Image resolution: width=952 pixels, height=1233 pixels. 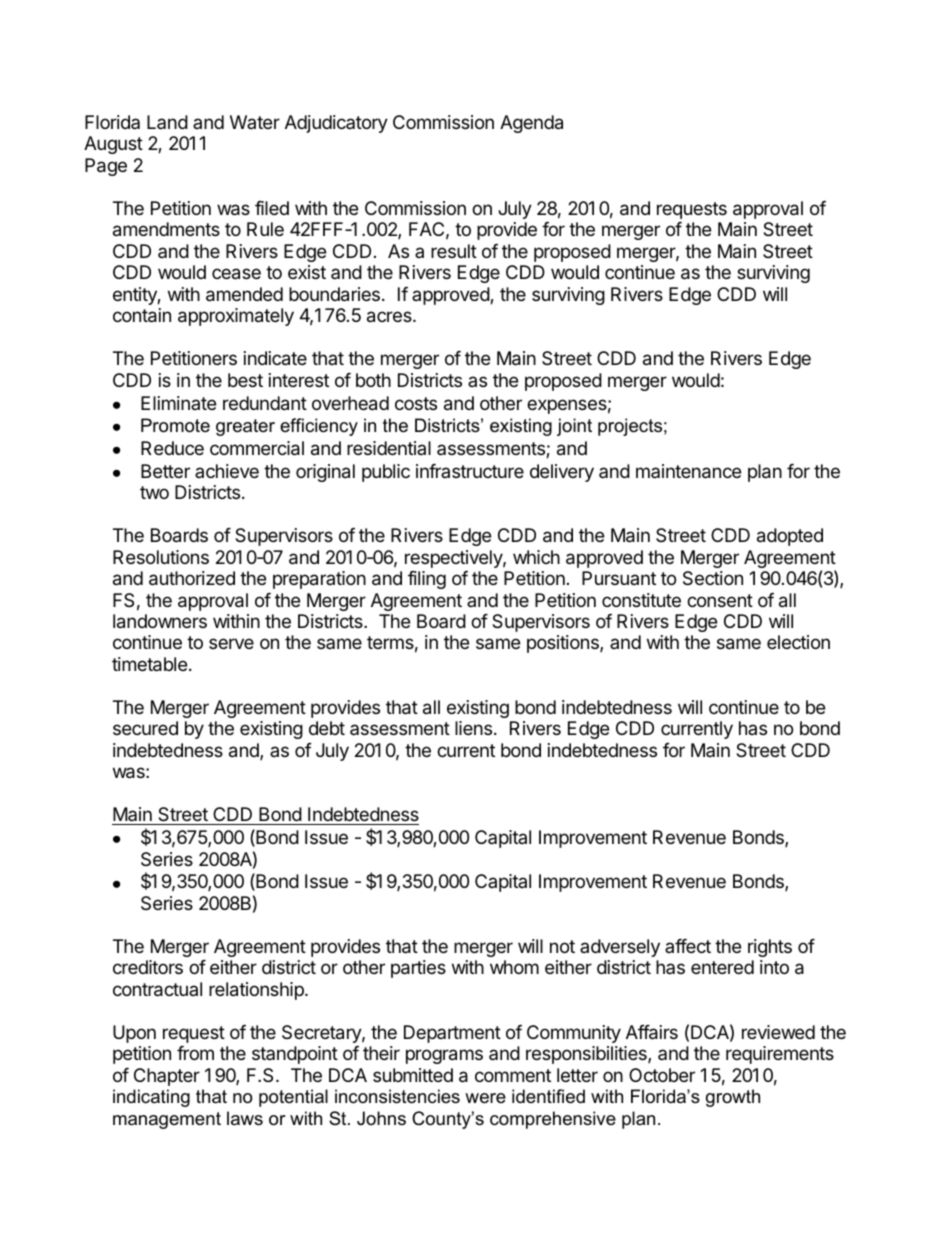 I want to click on consent, so click(x=720, y=600).
